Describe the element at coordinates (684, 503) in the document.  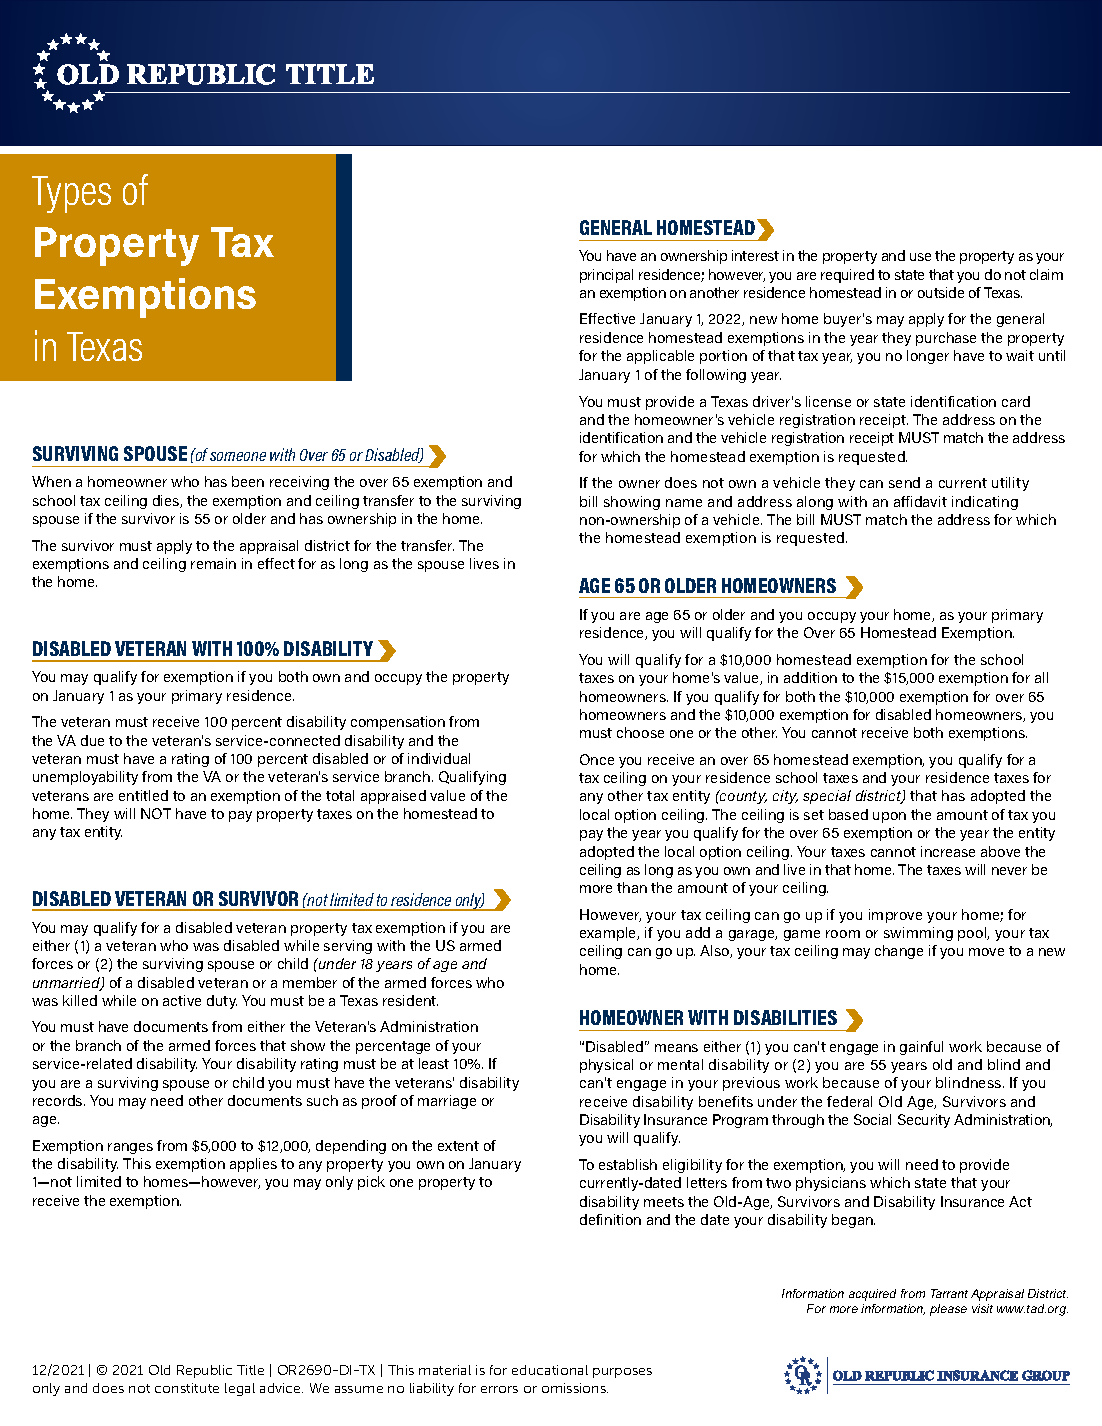
I see `name` at that location.
